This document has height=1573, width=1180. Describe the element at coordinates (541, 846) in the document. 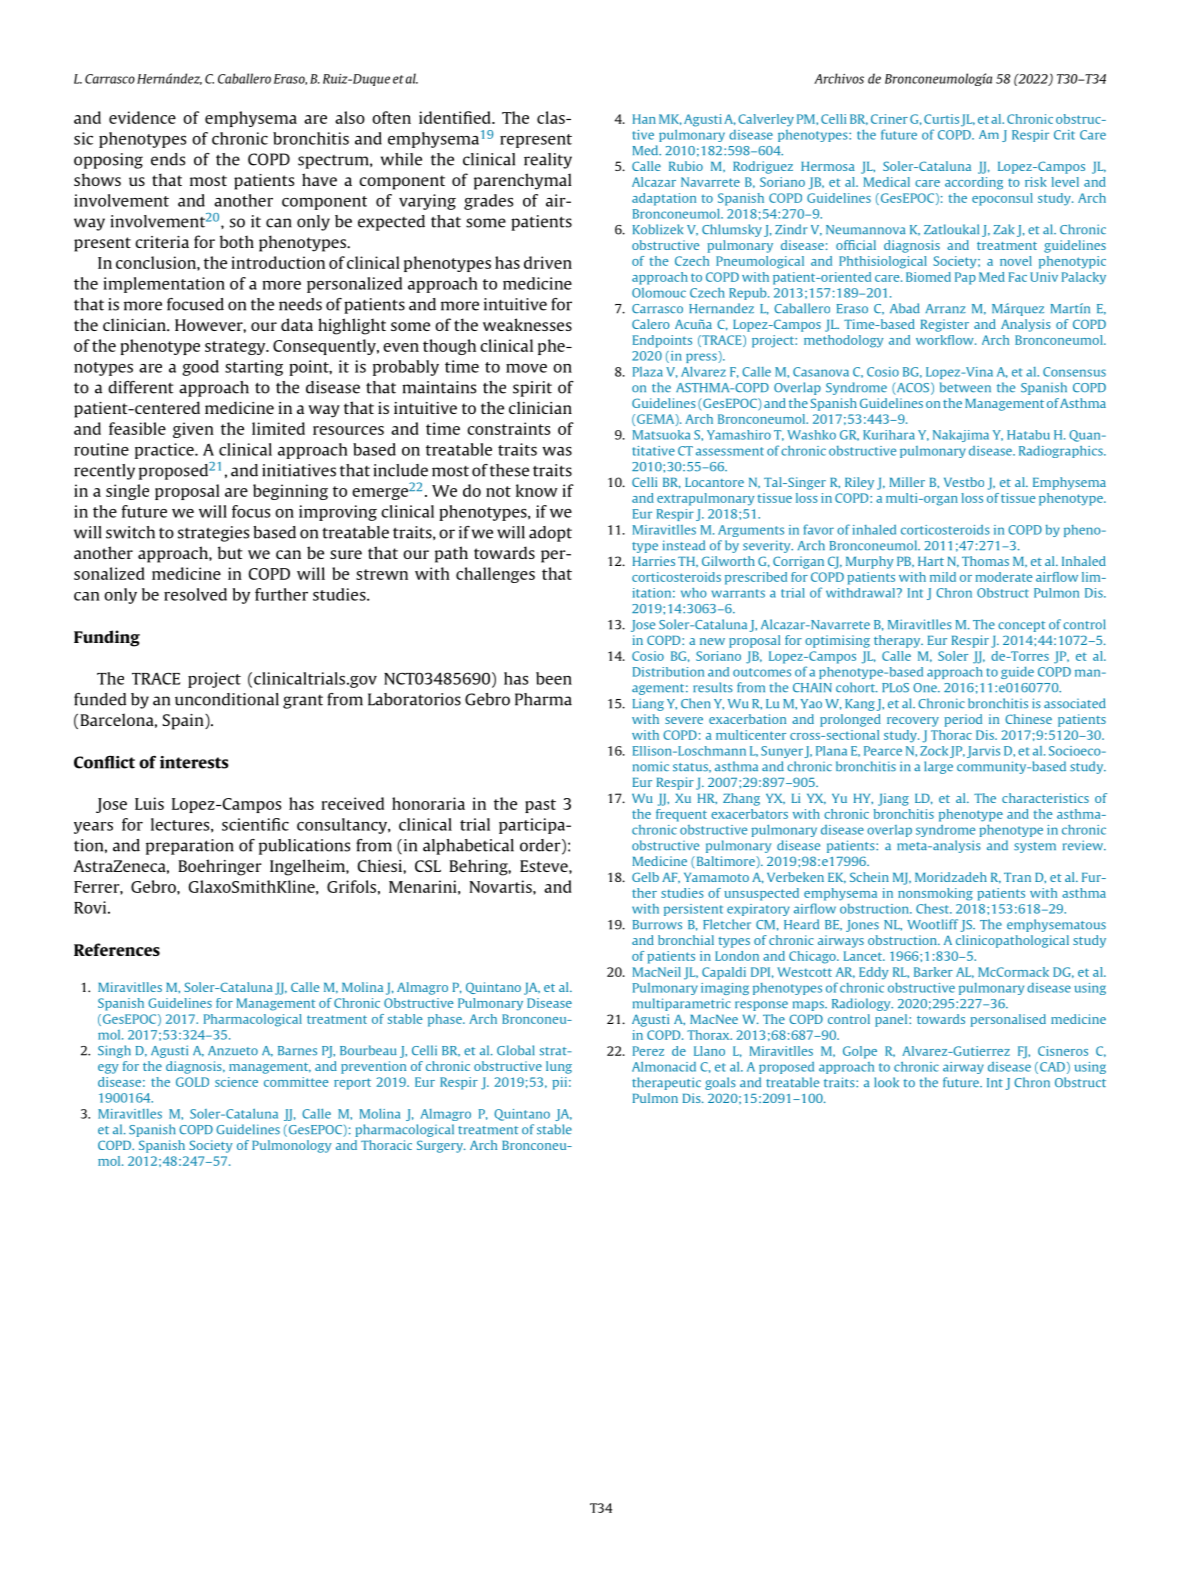

I see `order` at that location.
